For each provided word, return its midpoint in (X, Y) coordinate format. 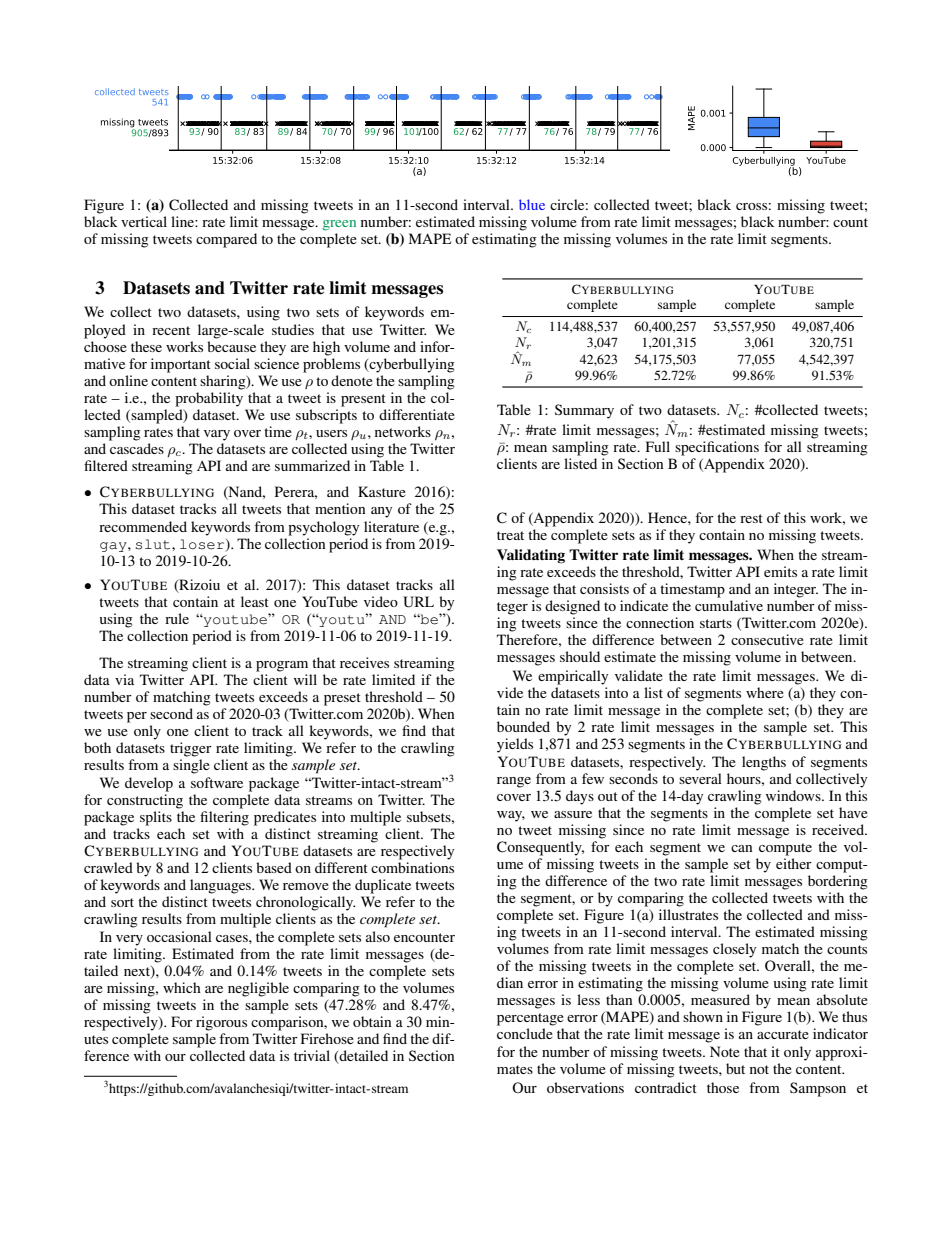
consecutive (767, 639)
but (735, 1068)
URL (418, 602)
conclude (525, 1033)
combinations (412, 867)
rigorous (221, 1023)
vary (217, 435)
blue (532, 204)
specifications (717, 448)
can (742, 848)
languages (221, 886)
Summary (584, 411)
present (363, 400)
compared (226, 240)
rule (177, 618)
